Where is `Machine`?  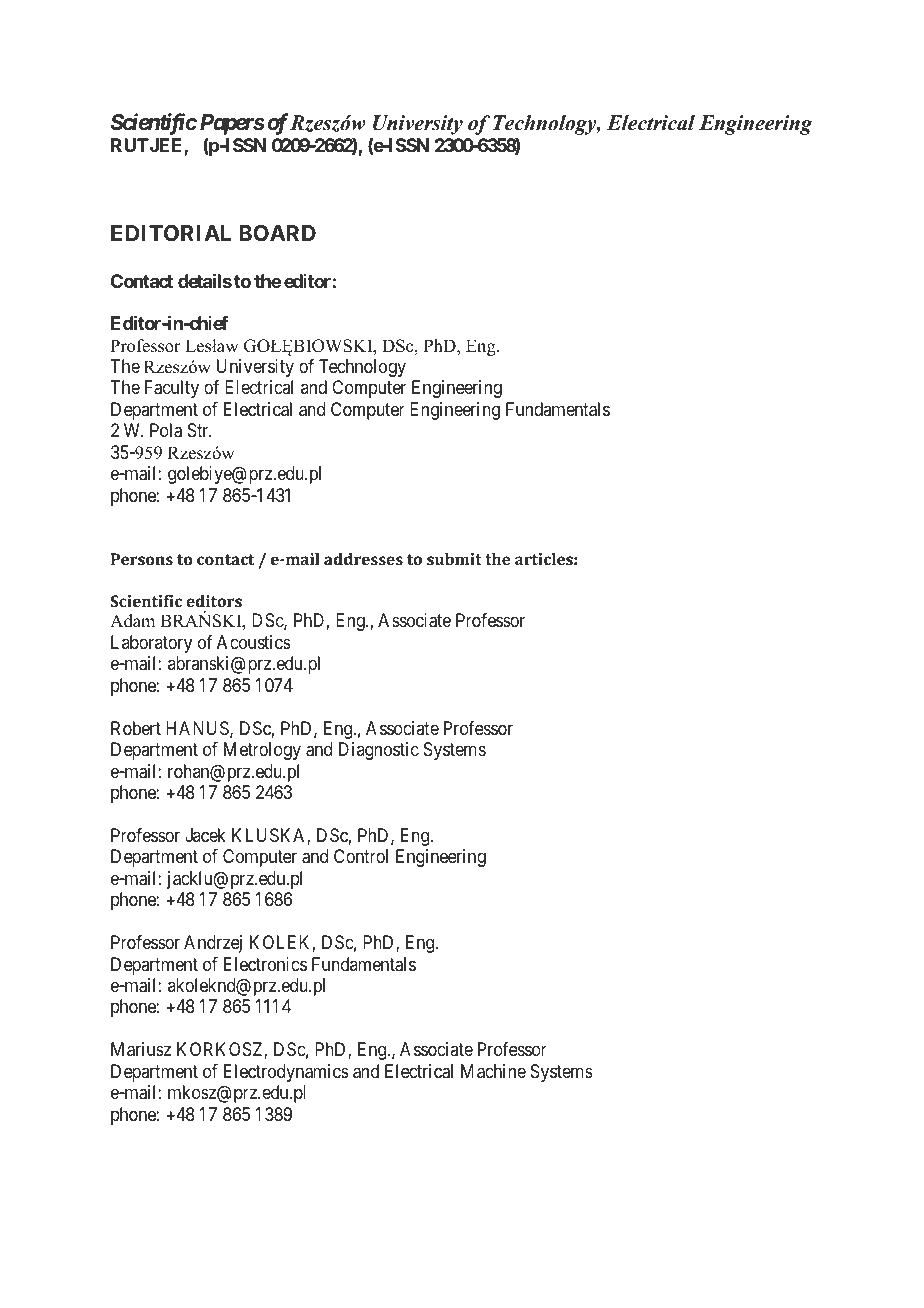
Machine is located at coordinates (493, 1071).
